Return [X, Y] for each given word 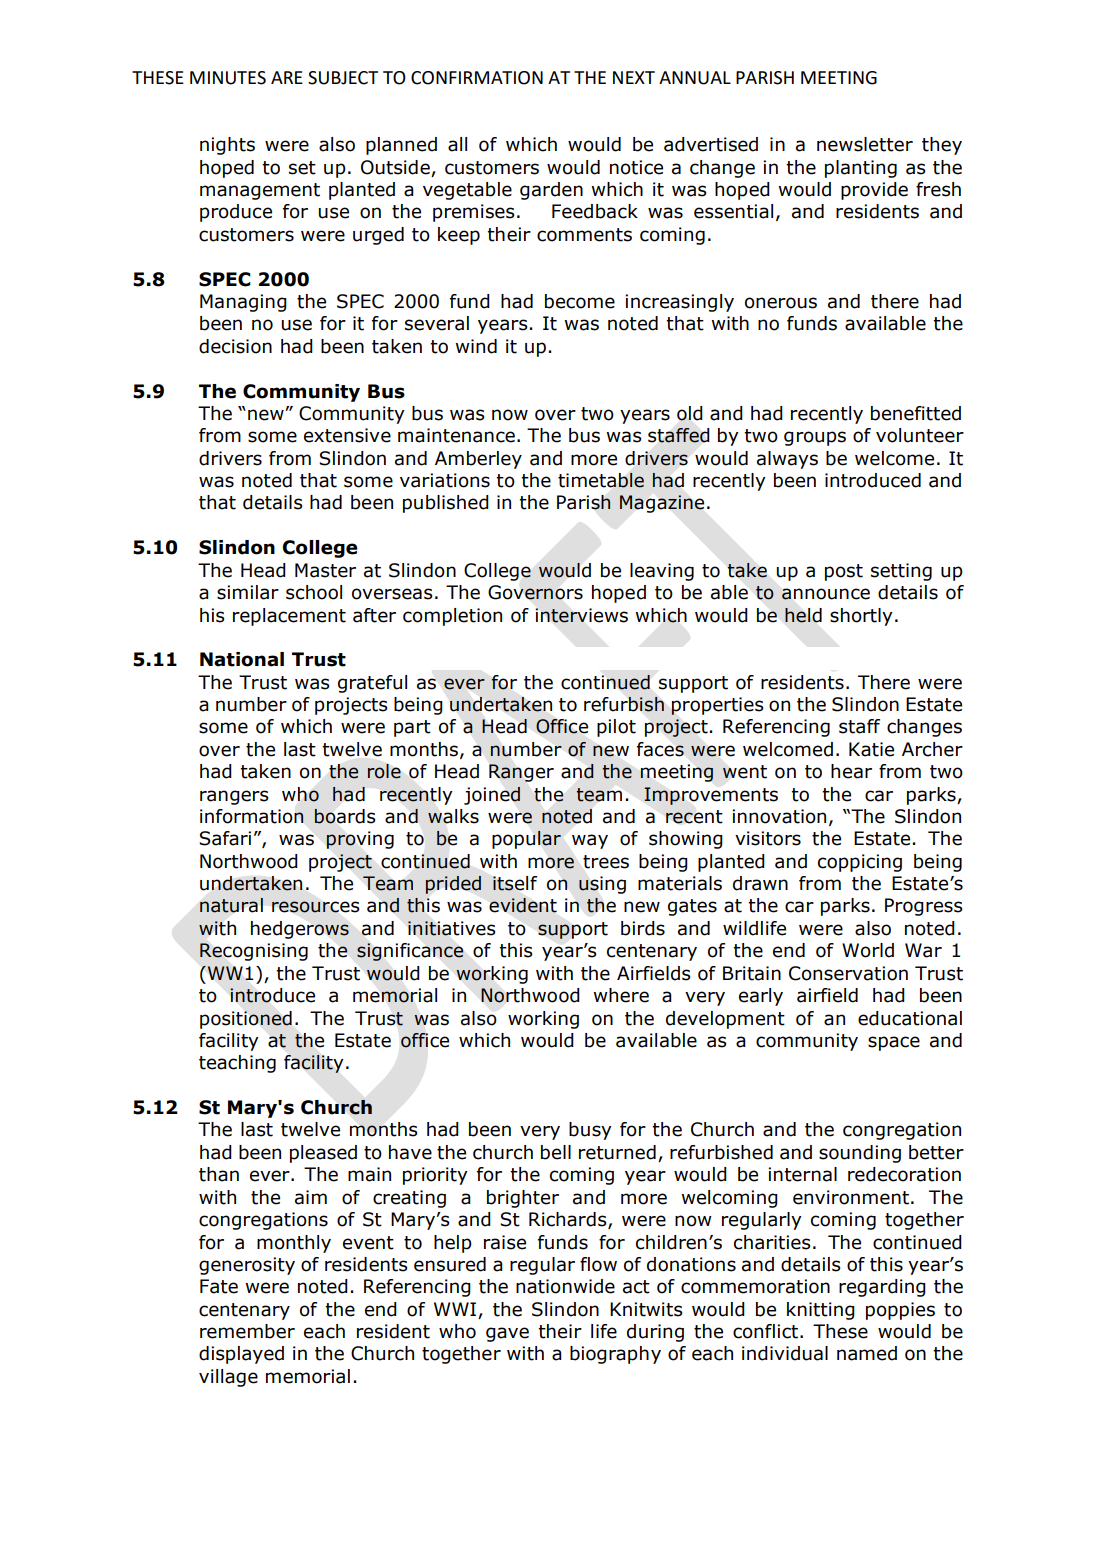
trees [606, 862]
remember [247, 1331]
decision [235, 346]
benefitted [916, 413]
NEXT [634, 77]
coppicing [860, 863]
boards [345, 816]
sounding [860, 1154]
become [580, 301]
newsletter [865, 144]
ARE [287, 77]
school [314, 592]
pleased [323, 1154]
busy [590, 1131]
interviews [581, 615]
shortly [861, 617]
